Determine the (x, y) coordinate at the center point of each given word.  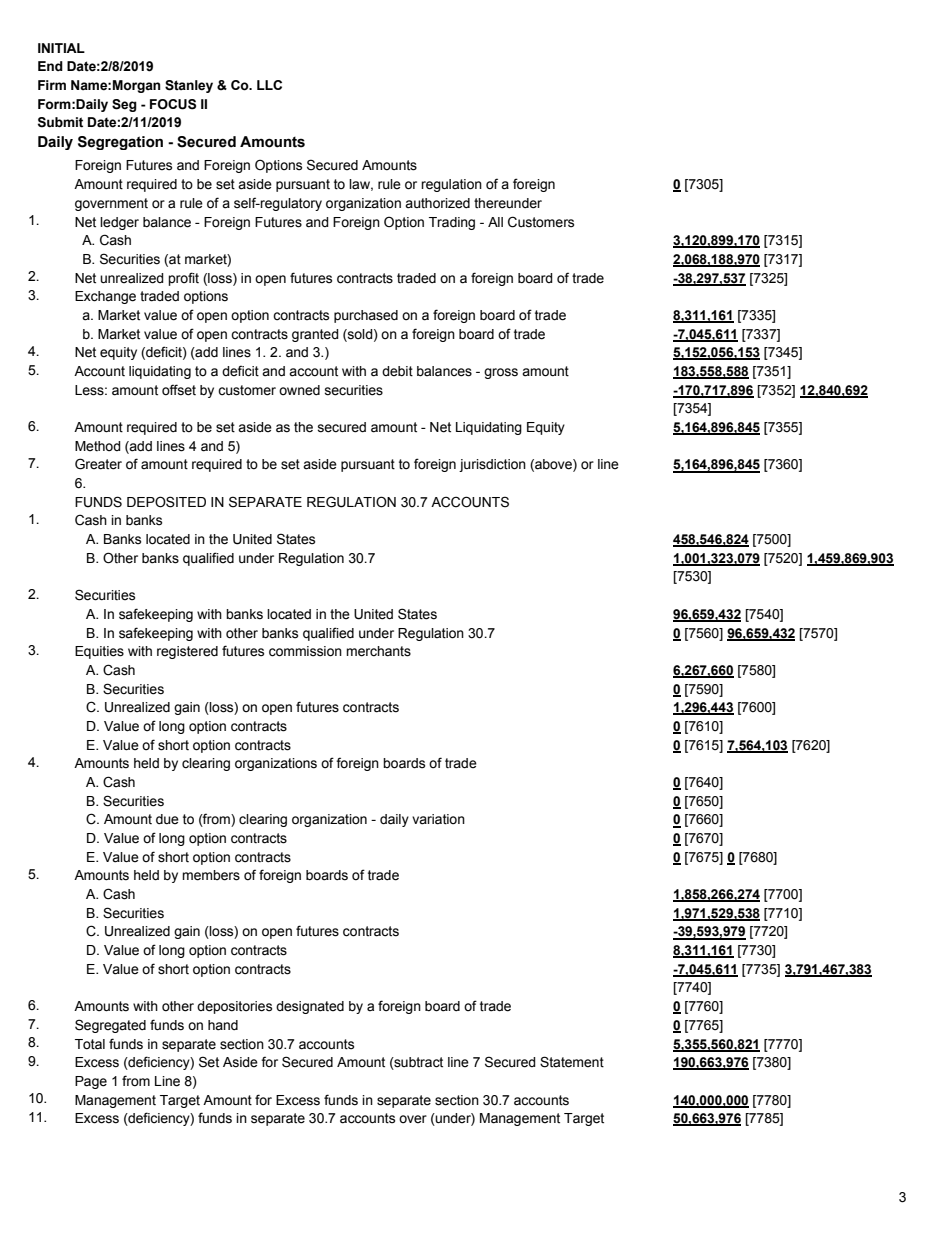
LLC (269, 85)
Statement (572, 1062)
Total (90, 1044)
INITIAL (61, 48)
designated (310, 1007)
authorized (437, 203)
